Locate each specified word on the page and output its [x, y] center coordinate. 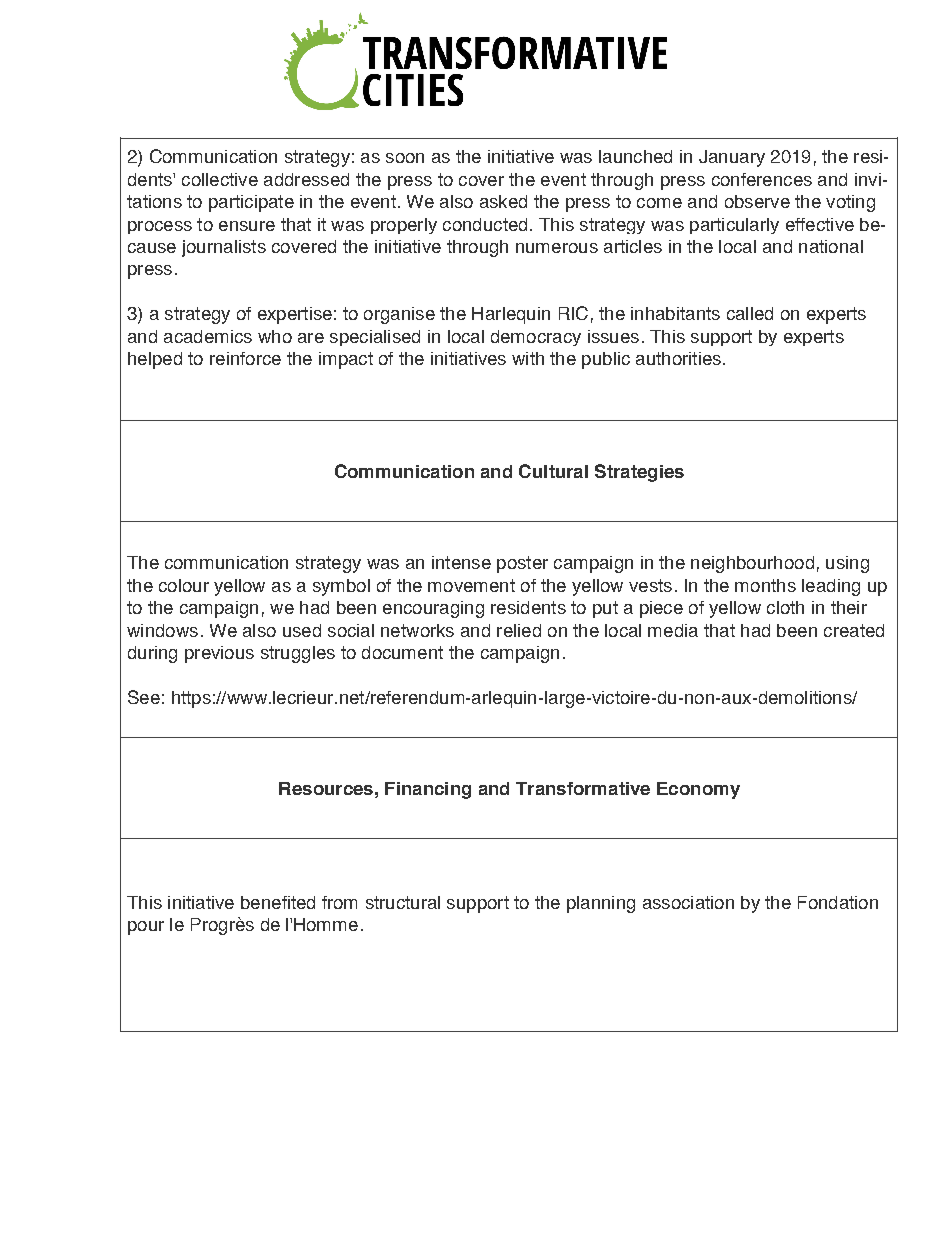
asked [503, 201]
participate [251, 203]
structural [403, 902]
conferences [762, 179]
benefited [278, 902]
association [688, 902]
